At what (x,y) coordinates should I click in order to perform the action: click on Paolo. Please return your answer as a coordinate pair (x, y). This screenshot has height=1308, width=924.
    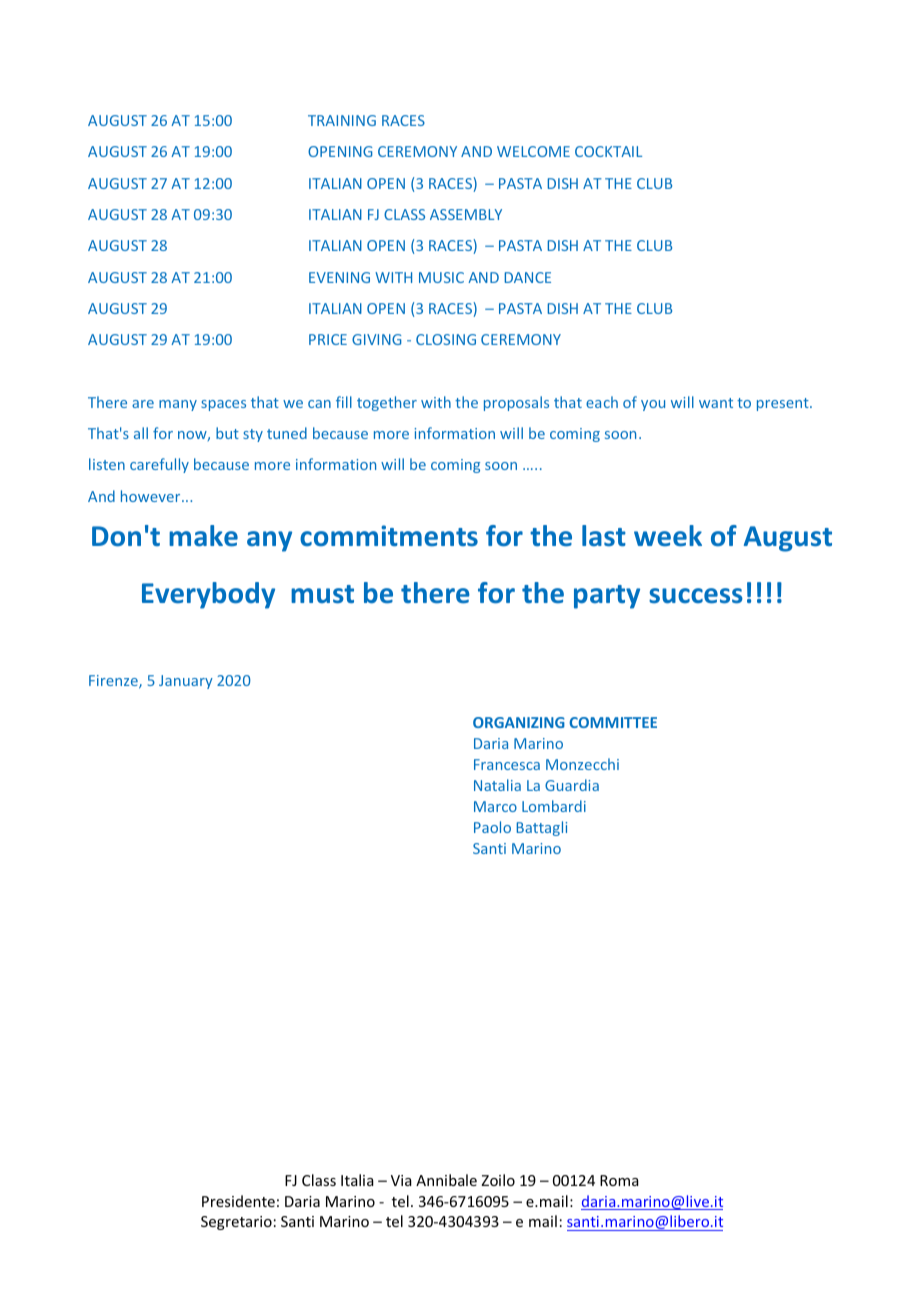
    Looking at the image, I should click on (492, 827).
